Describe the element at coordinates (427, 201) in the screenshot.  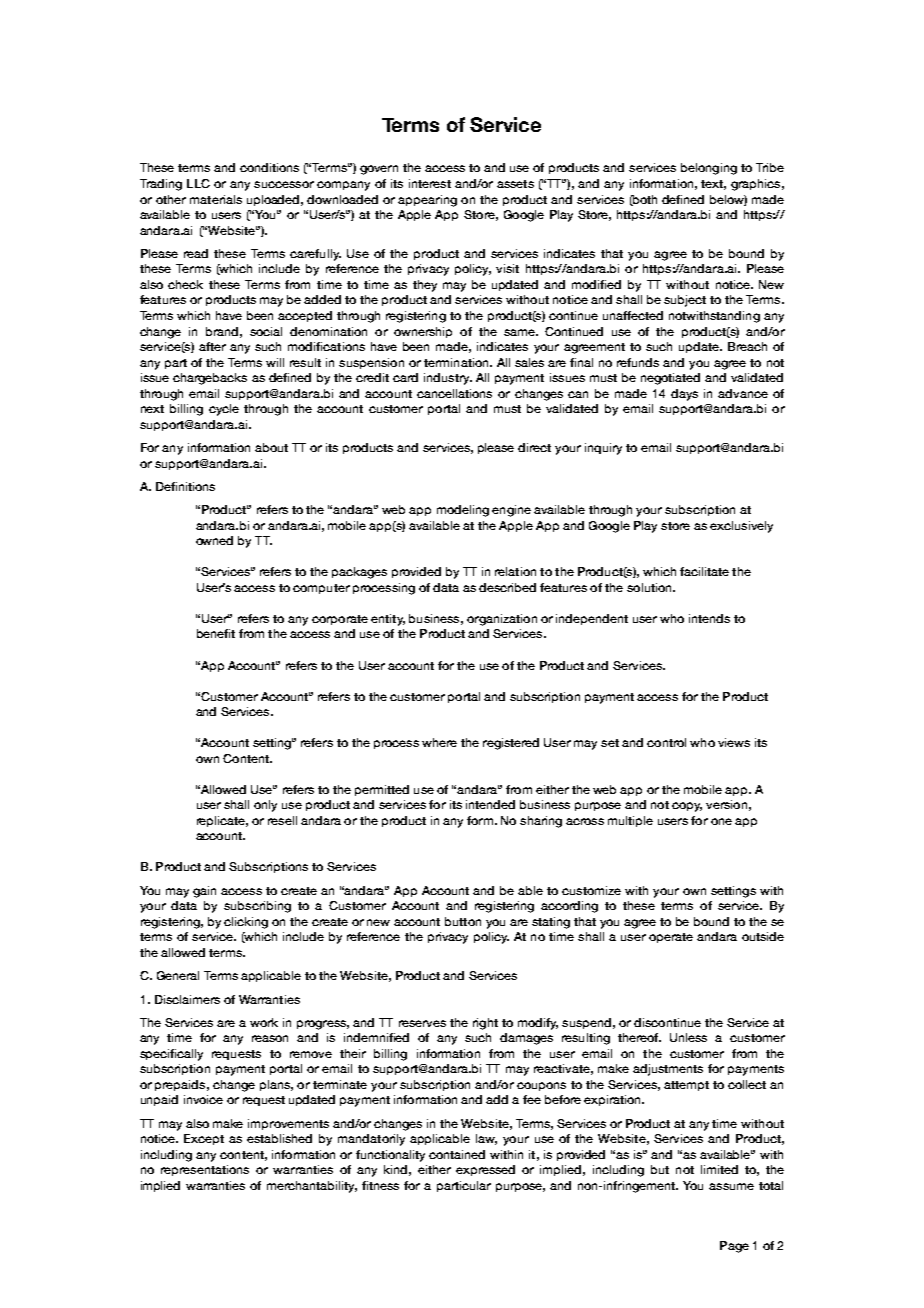
I see `appearing` at that location.
